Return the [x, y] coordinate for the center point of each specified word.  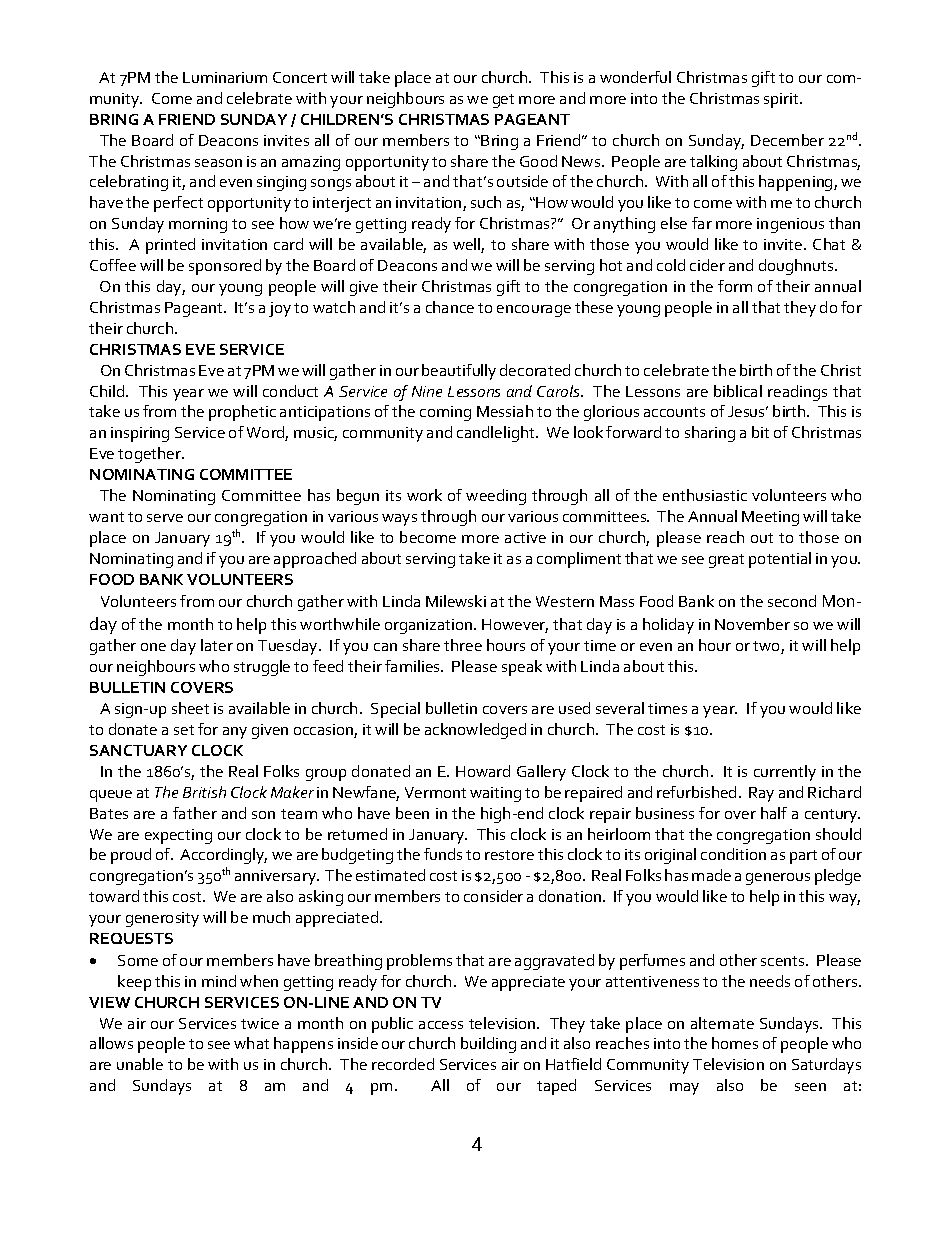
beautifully [459, 372]
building [488, 1045]
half [774, 813]
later [217, 645]
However [515, 626]
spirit [783, 100]
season [218, 163]
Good [538, 161]
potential [780, 560]
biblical [738, 391]
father [195, 813]
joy [280, 309]
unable [140, 1064]
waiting [495, 794]
